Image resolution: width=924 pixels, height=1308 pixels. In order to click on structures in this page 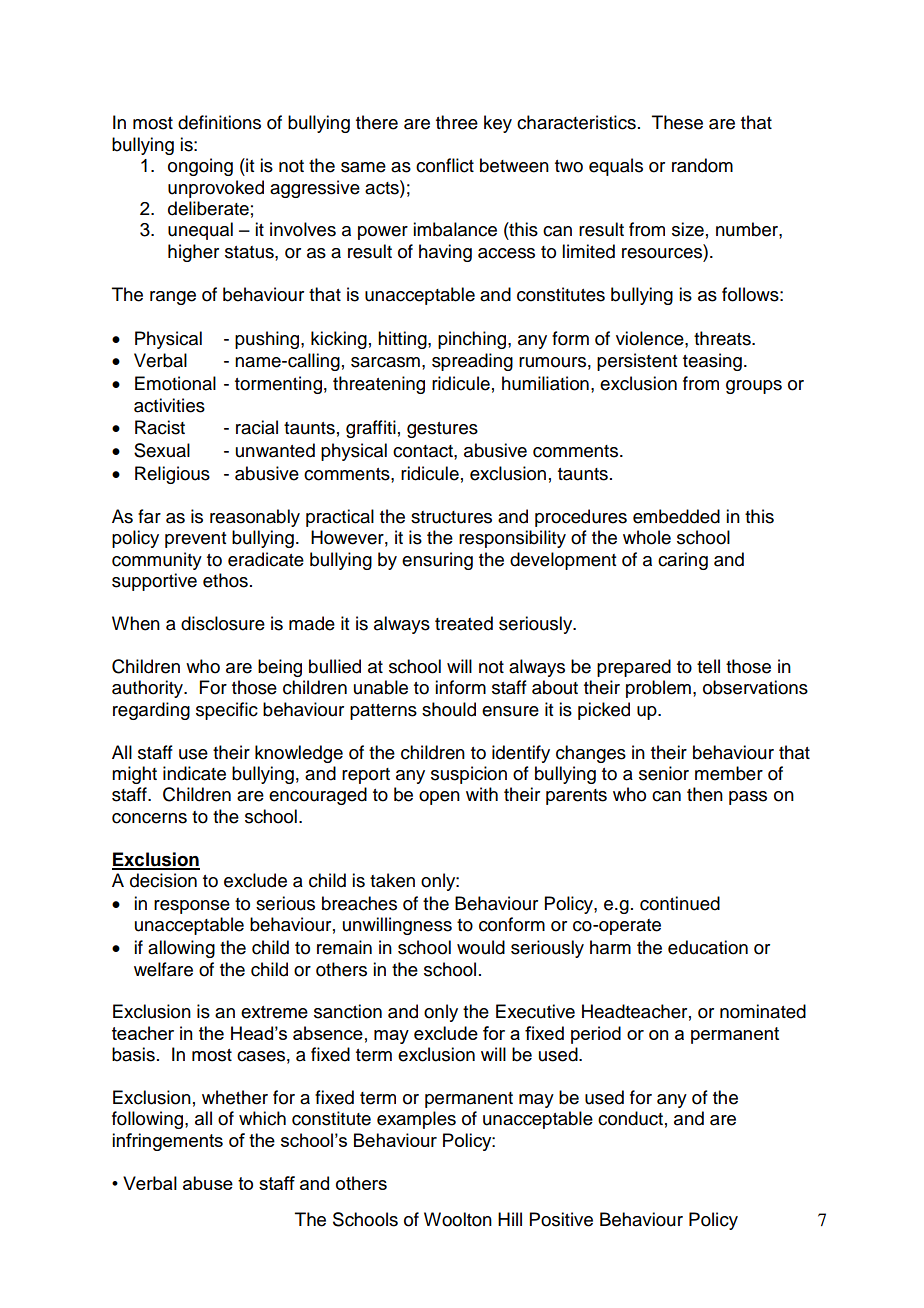, I will do `click(451, 517)`.
